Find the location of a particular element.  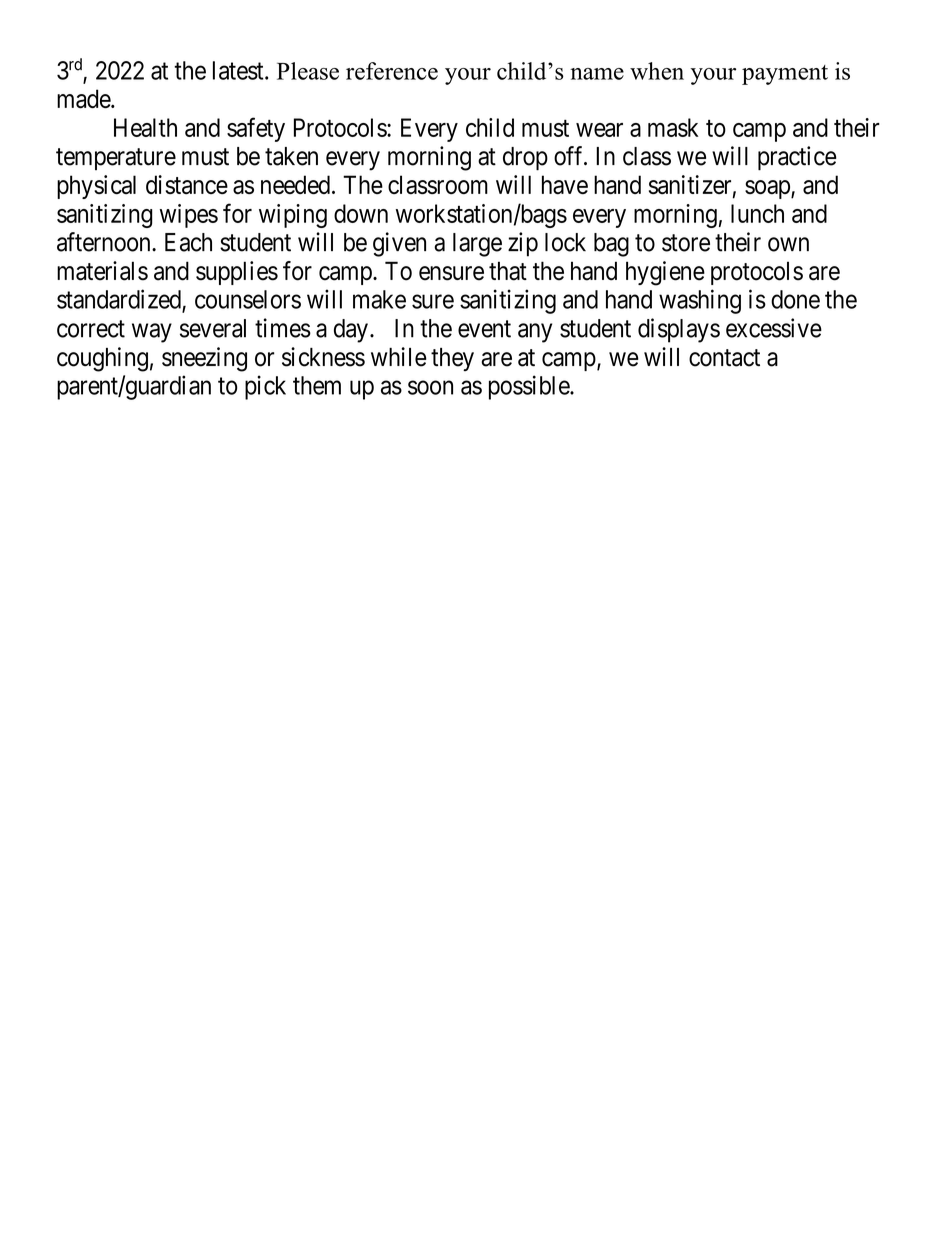

soon is located at coordinates (430, 387).
